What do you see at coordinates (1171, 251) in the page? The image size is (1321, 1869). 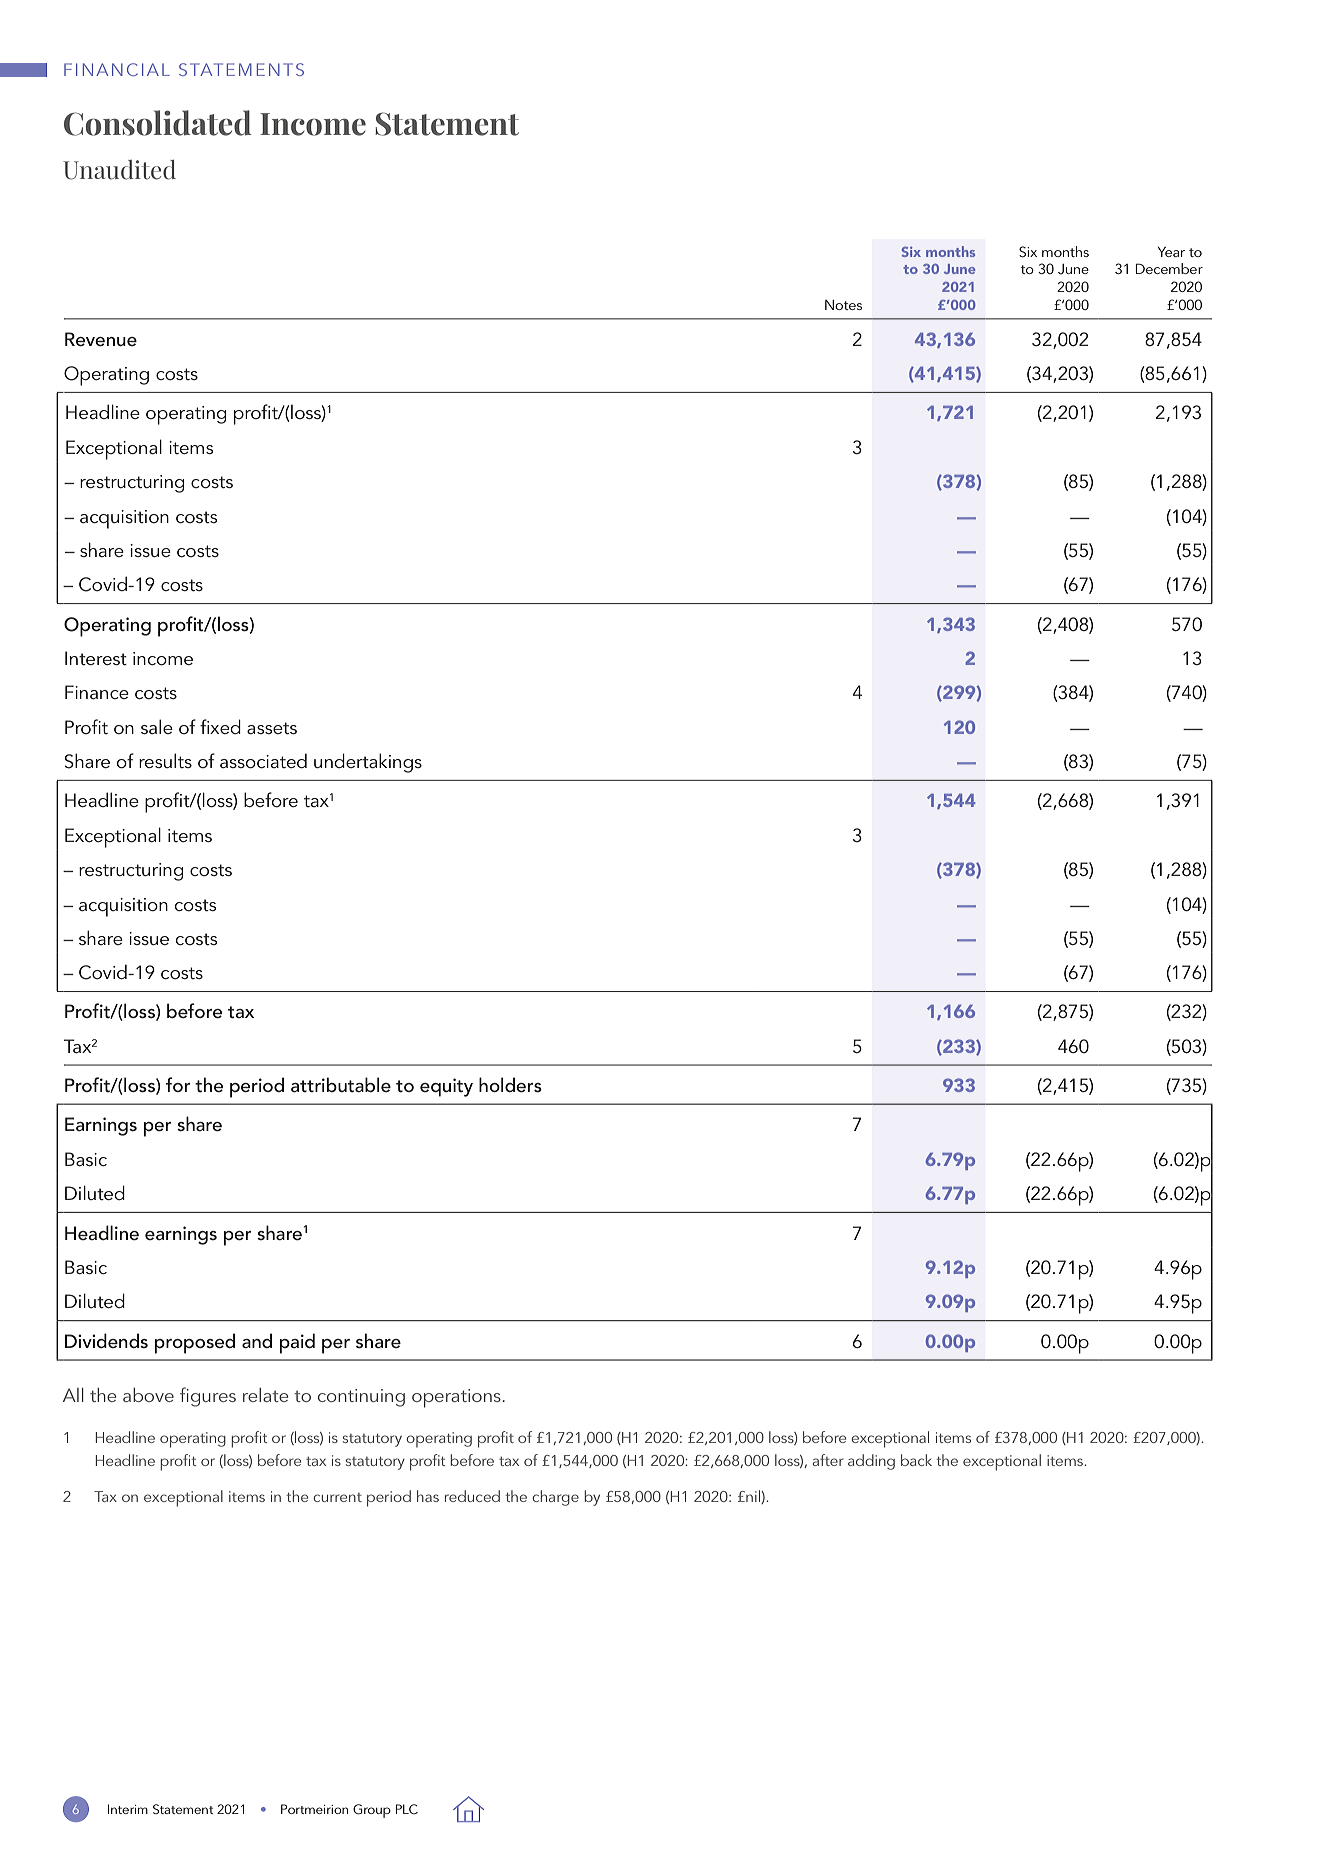 I see `Year` at bounding box center [1171, 251].
